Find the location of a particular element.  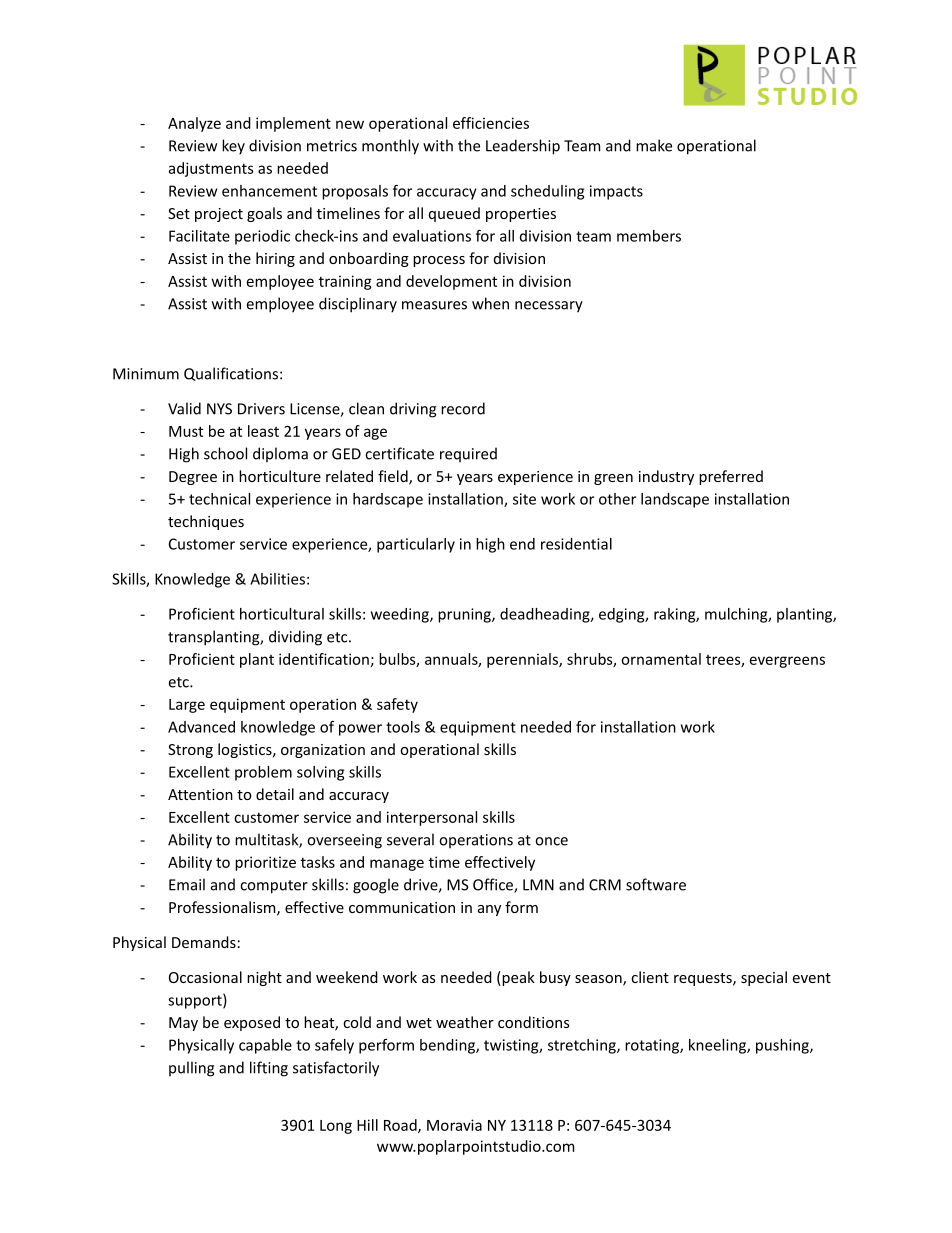

efficiencies is located at coordinates (491, 123).
